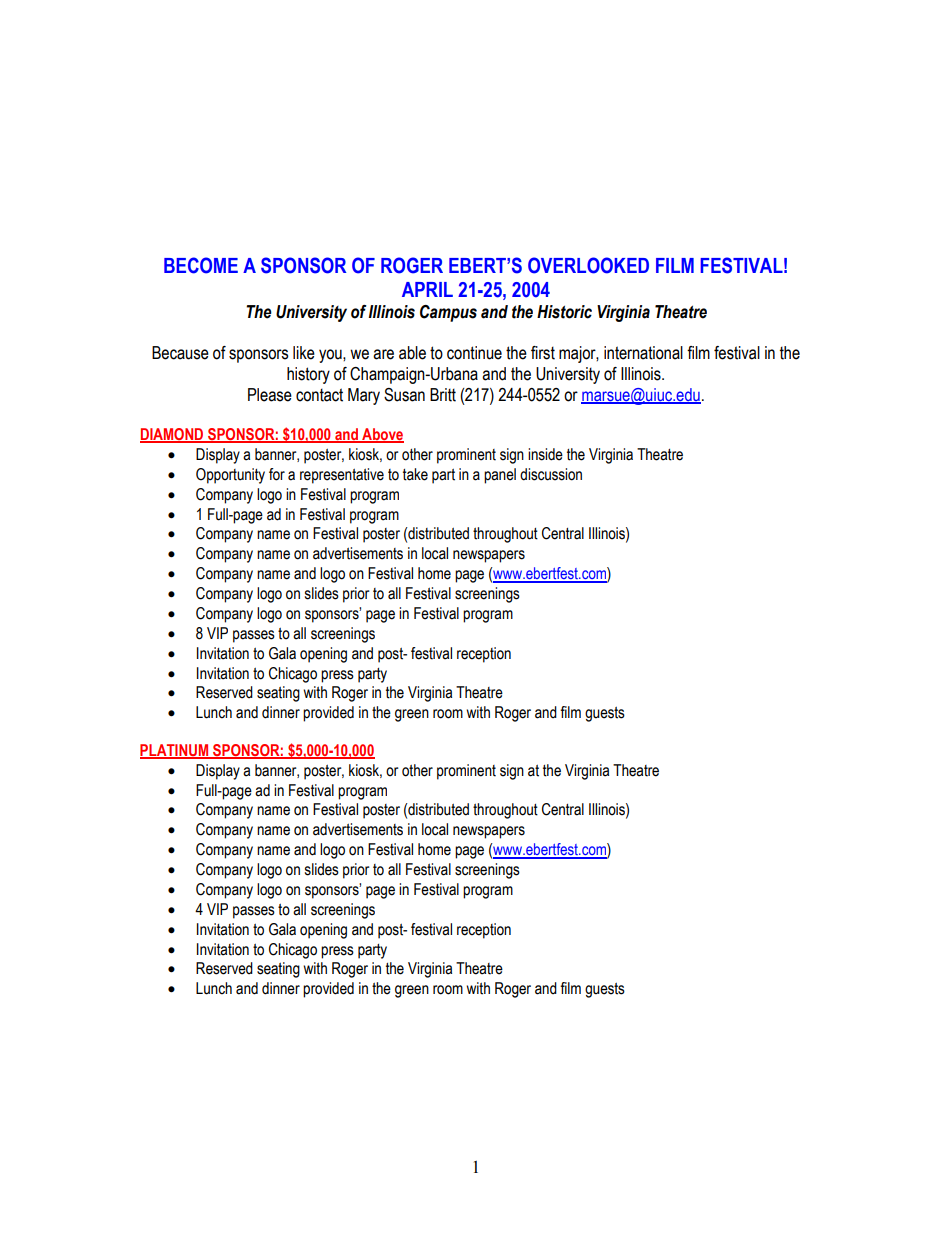 The image size is (952, 1233). I want to click on representative, so click(342, 476).
